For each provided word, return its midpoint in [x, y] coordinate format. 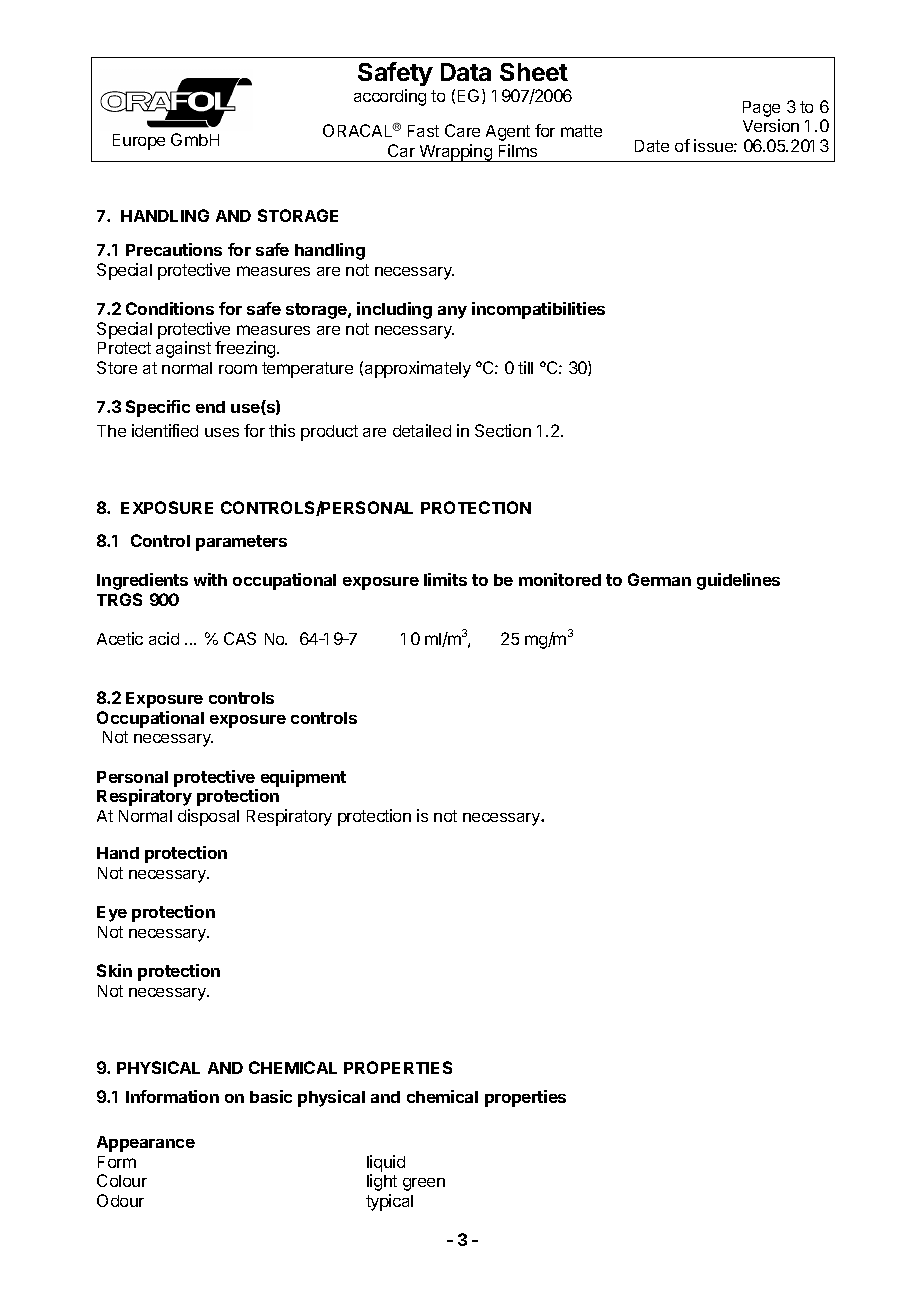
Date [652, 146]
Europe [139, 142]
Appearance [146, 1144]
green [424, 1184]
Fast [423, 131]
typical [389, 1202]
